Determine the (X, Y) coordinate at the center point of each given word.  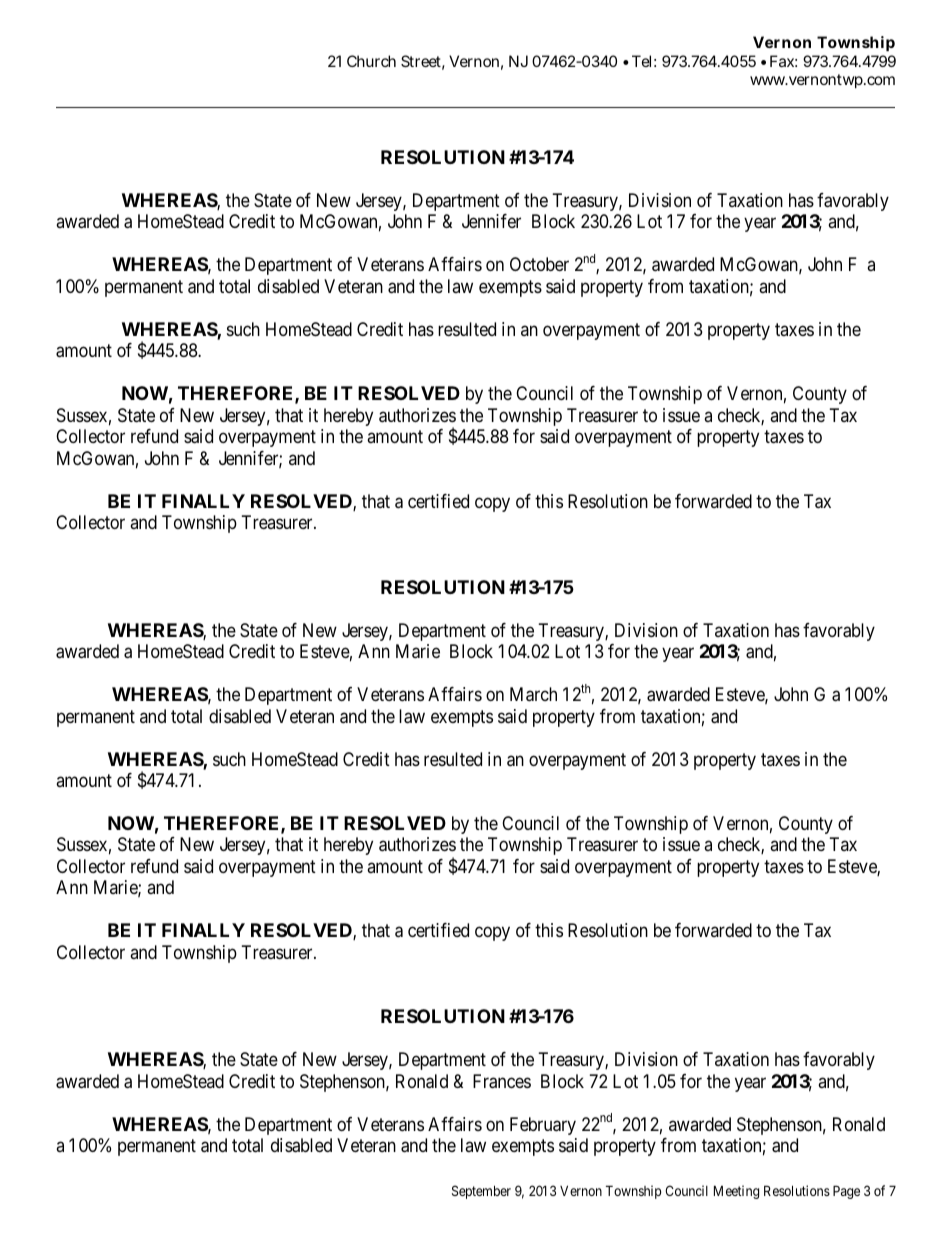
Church (371, 61)
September (481, 1192)
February (543, 1126)
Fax (783, 61)
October (539, 264)
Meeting (736, 1192)
